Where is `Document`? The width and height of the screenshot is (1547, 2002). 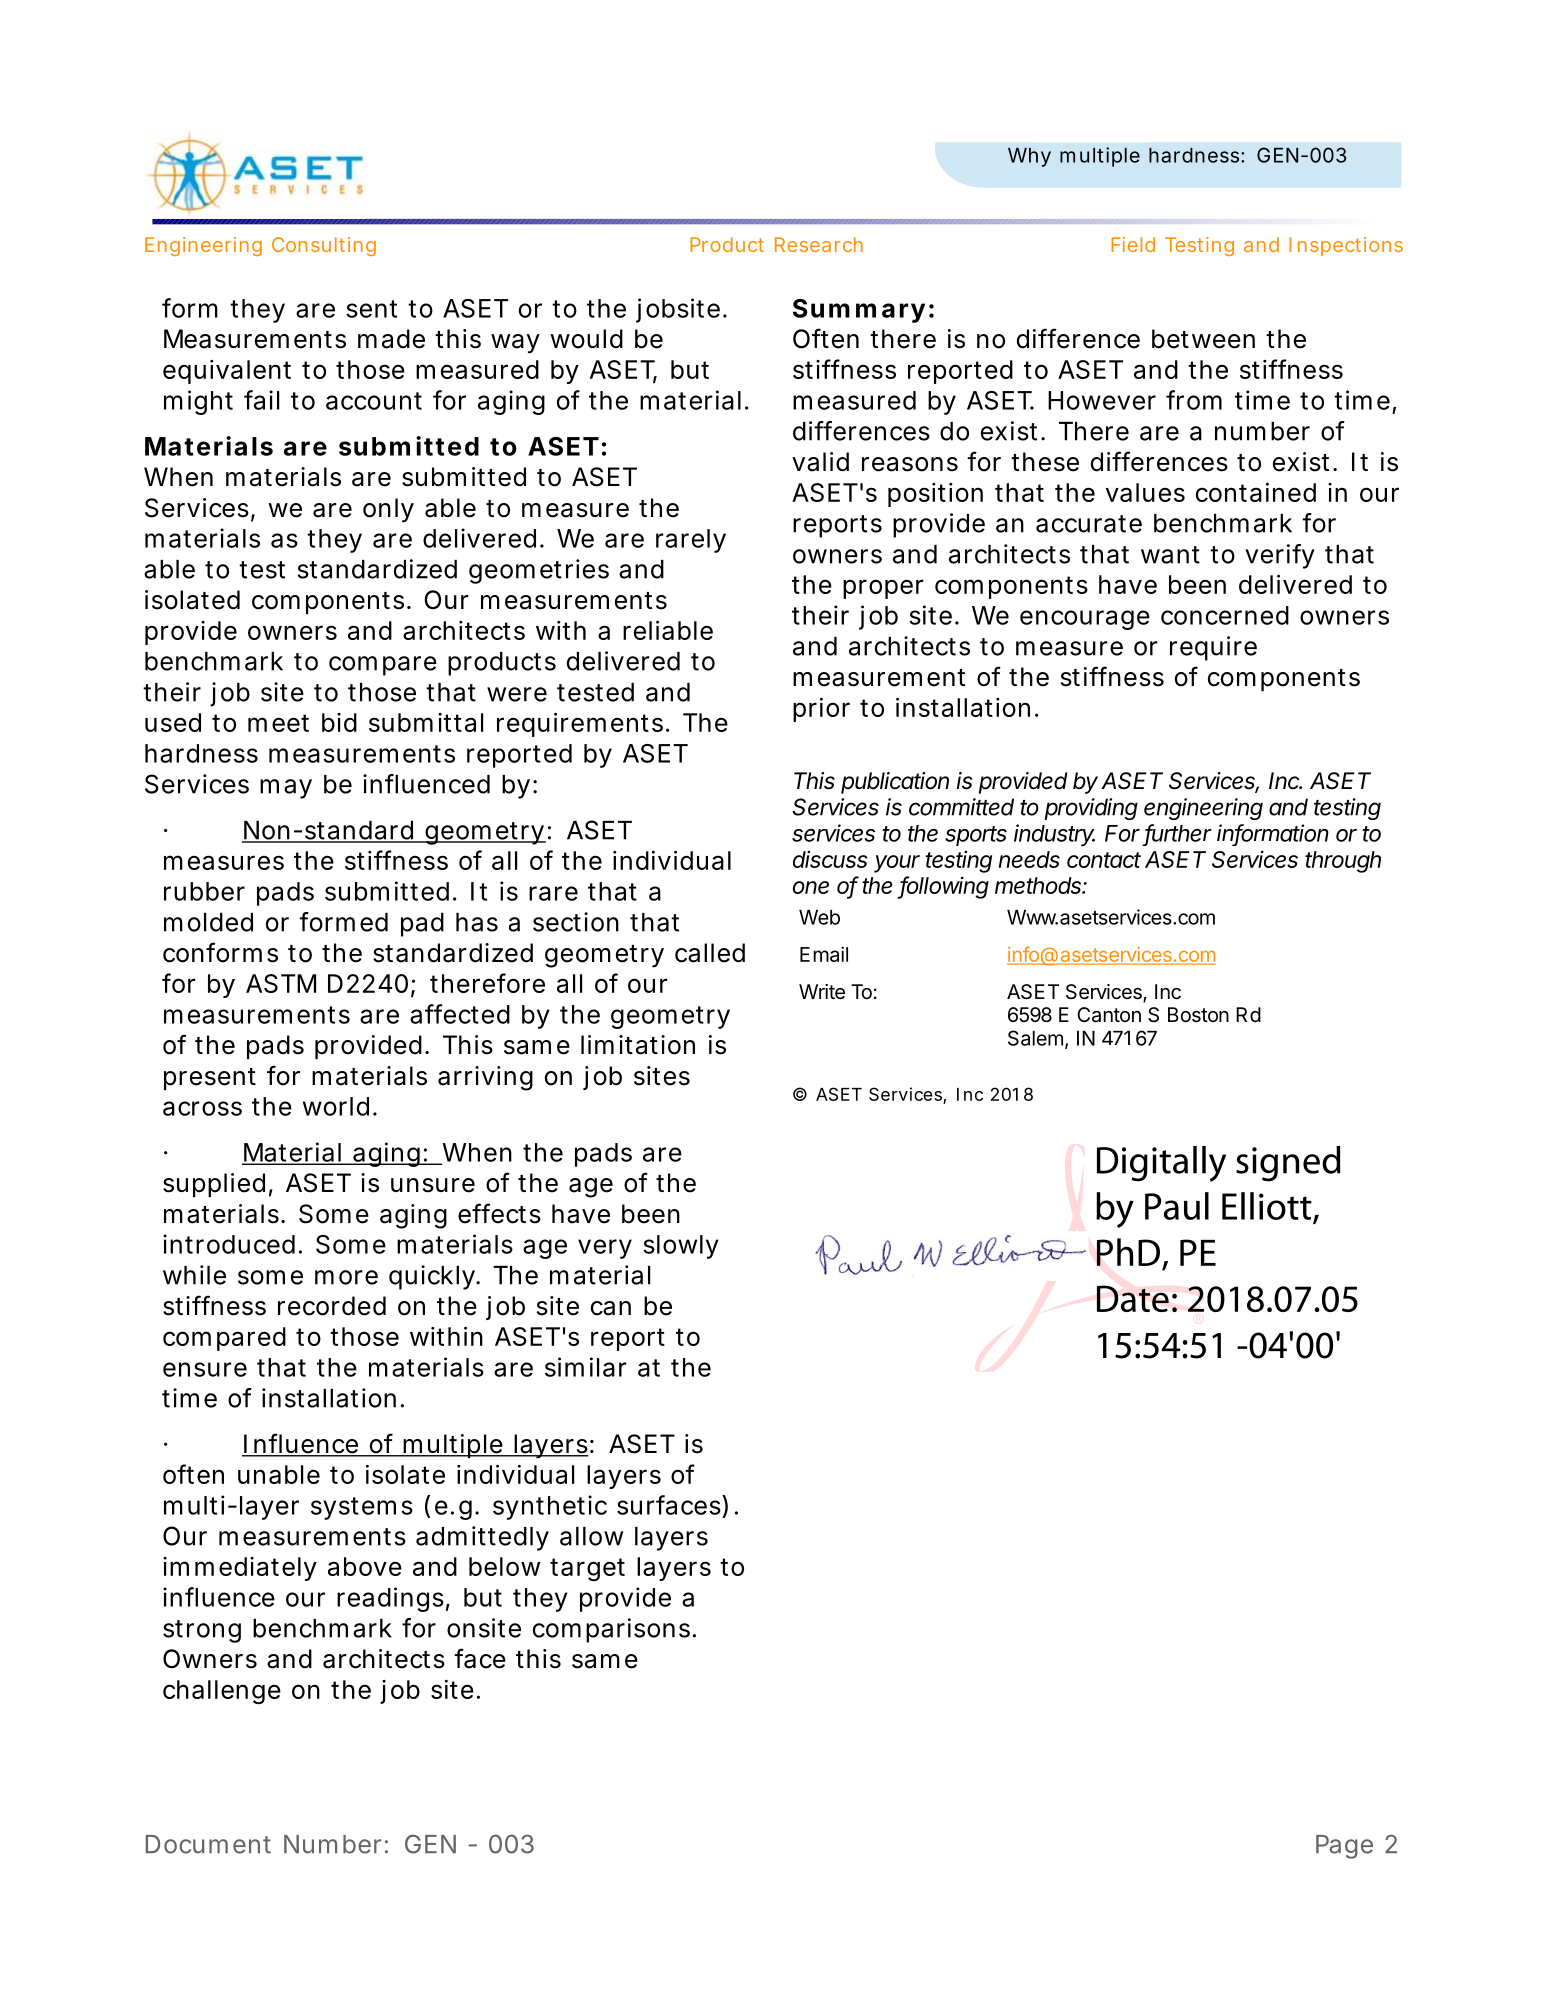
Document is located at coordinates (208, 1844).
